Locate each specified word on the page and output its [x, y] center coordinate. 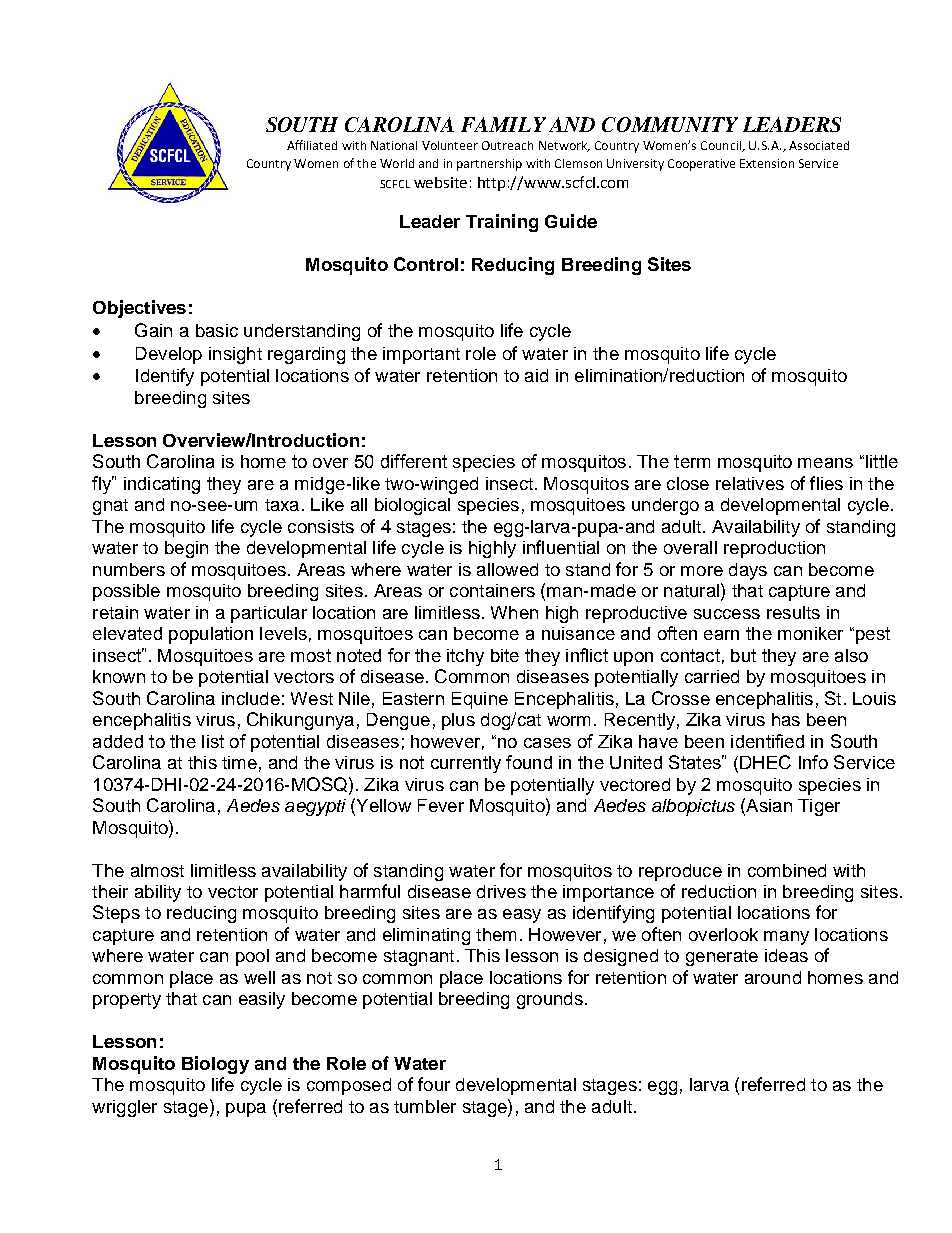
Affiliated [312, 145]
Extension [767, 163]
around [773, 977]
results [793, 612]
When [514, 612]
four [434, 1084]
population [211, 635]
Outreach [507, 145]
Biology [215, 1065]
